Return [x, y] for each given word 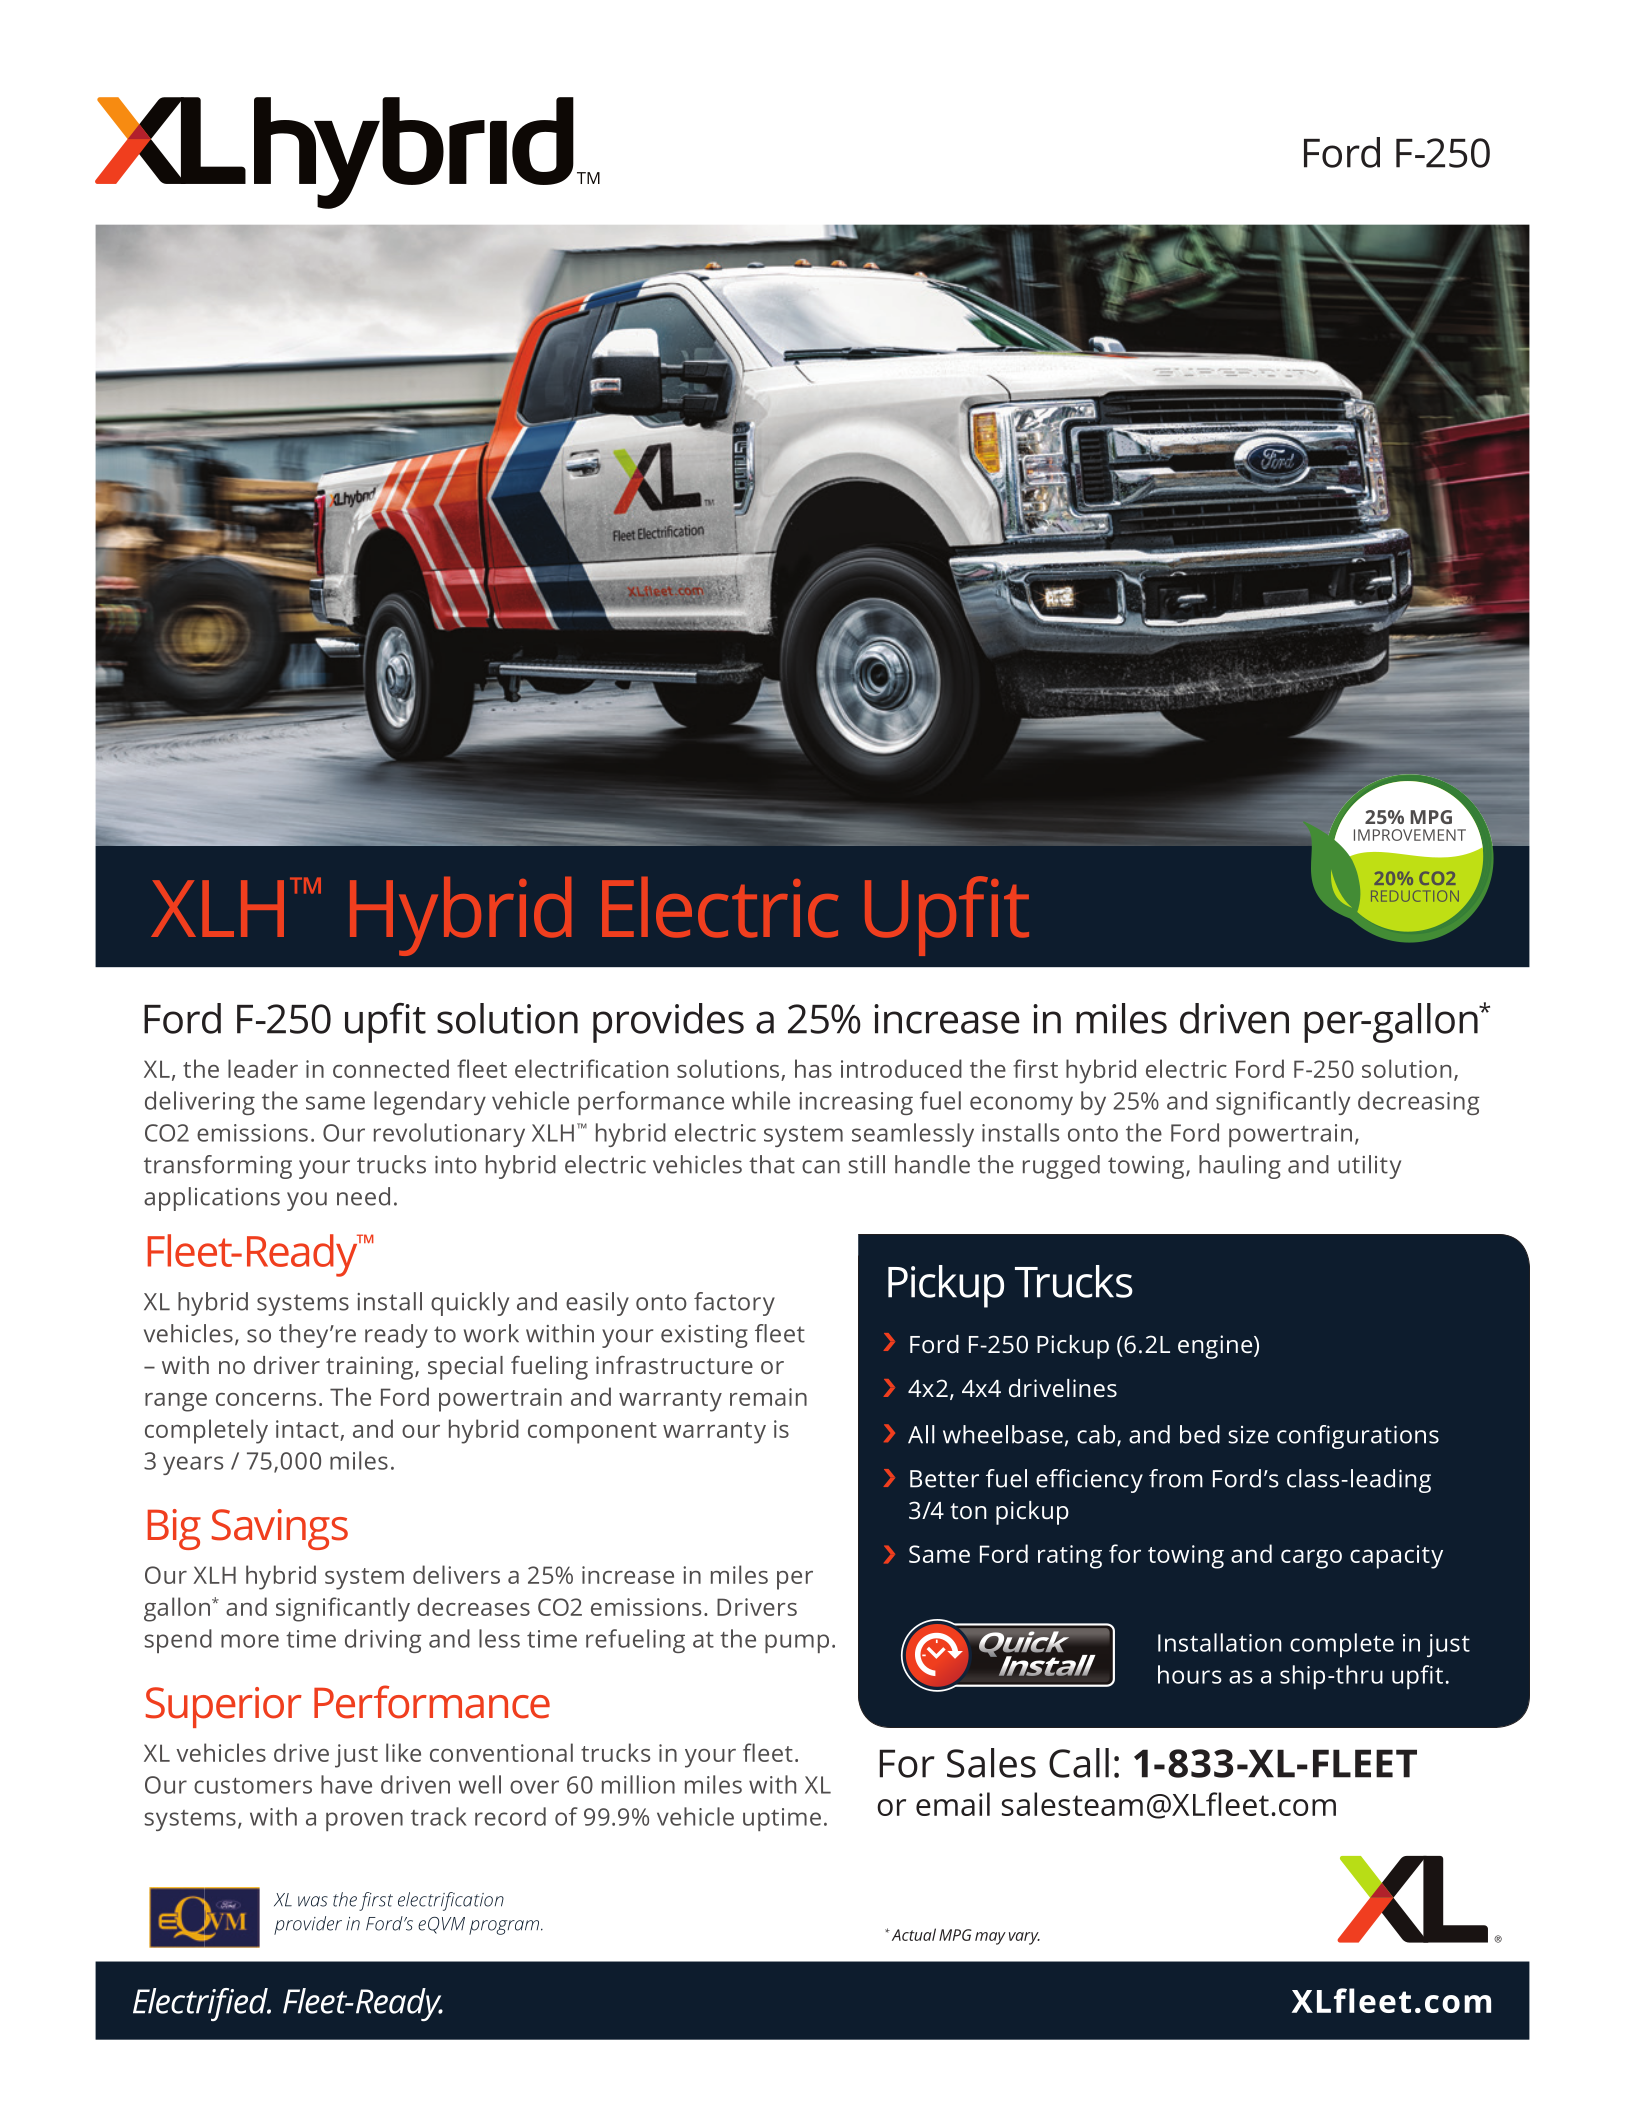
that [772, 1164]
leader [263, 1068]
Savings [280, 1529]
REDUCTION [1415, 896]
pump [797, 1643]
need [363, 1196]
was [313, 1901]
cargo [1311, 1559]
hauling [1240, 1167]
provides [668, 1023]
